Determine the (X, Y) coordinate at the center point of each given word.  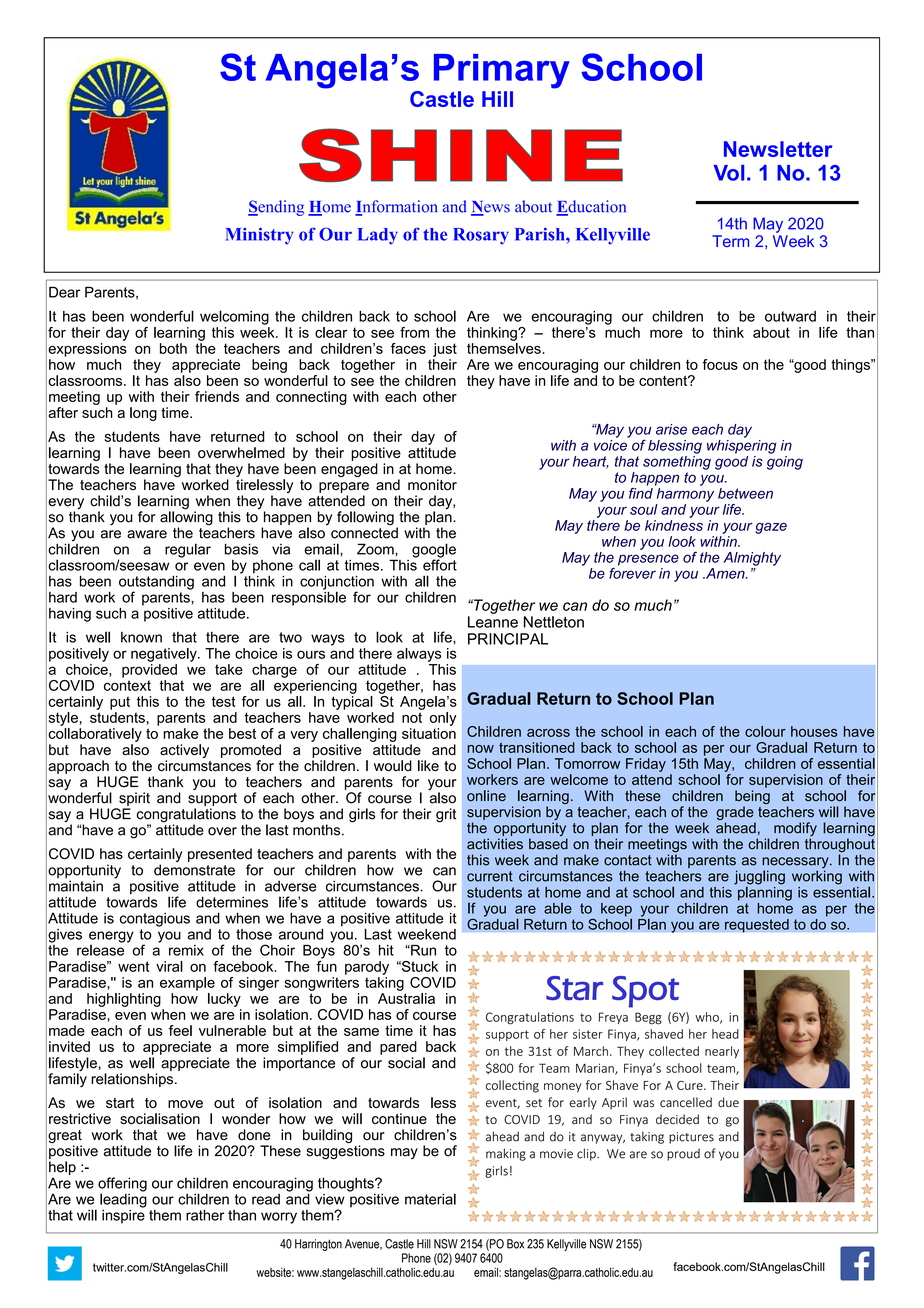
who (708, 1018)
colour (765, 731)
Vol (728, 173)
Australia (406, 998)
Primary (502, 71)
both (173, 348)
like (428, 766)
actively (184, 752)
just (445, 350)
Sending (276, 208)
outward (790, 316)
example (187, 984)
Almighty (752, 559)
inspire (123, 1215)
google (434, 551)
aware (147, 534)
